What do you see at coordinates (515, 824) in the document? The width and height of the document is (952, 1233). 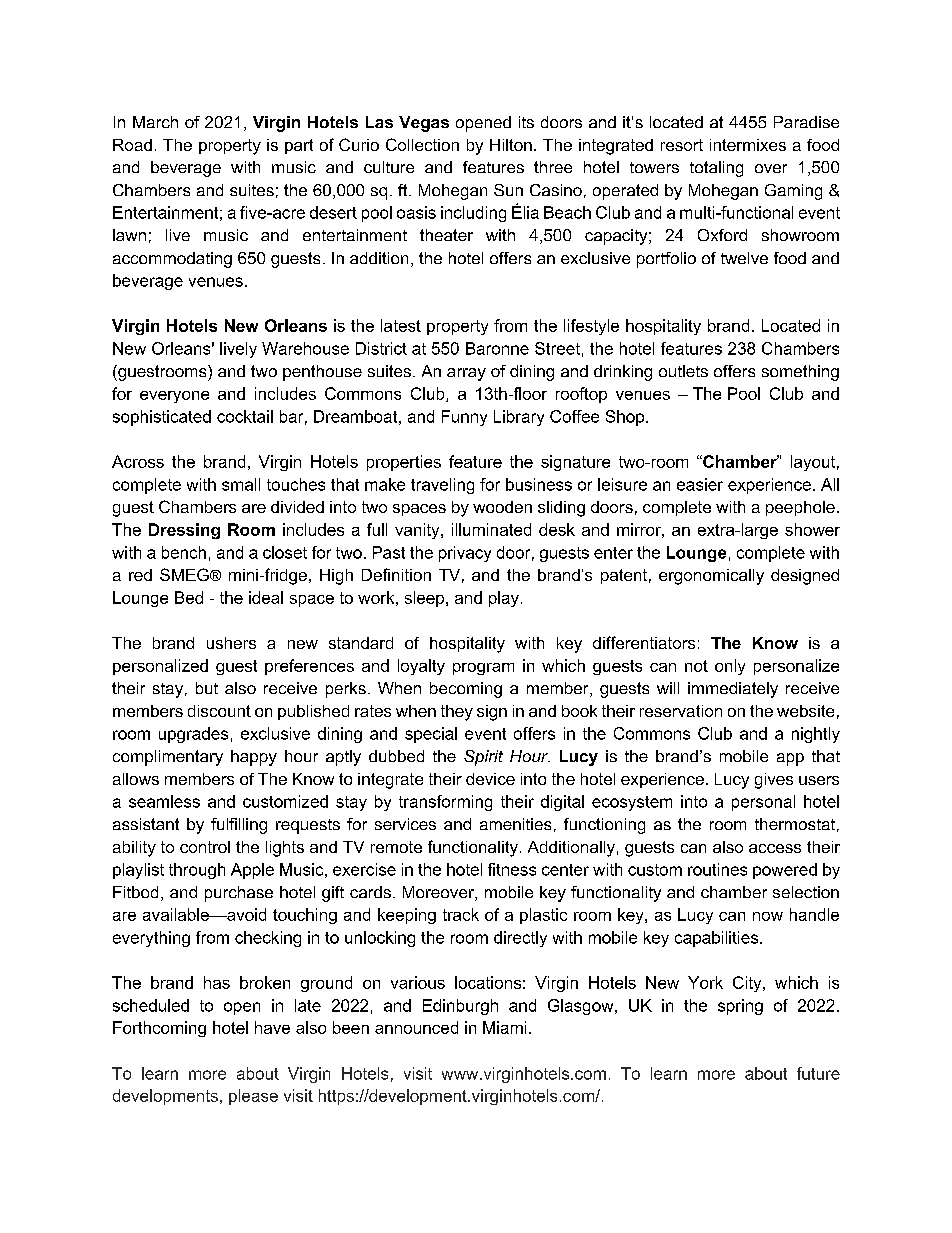 I see `amenities` at bounding box center [515, 824].
